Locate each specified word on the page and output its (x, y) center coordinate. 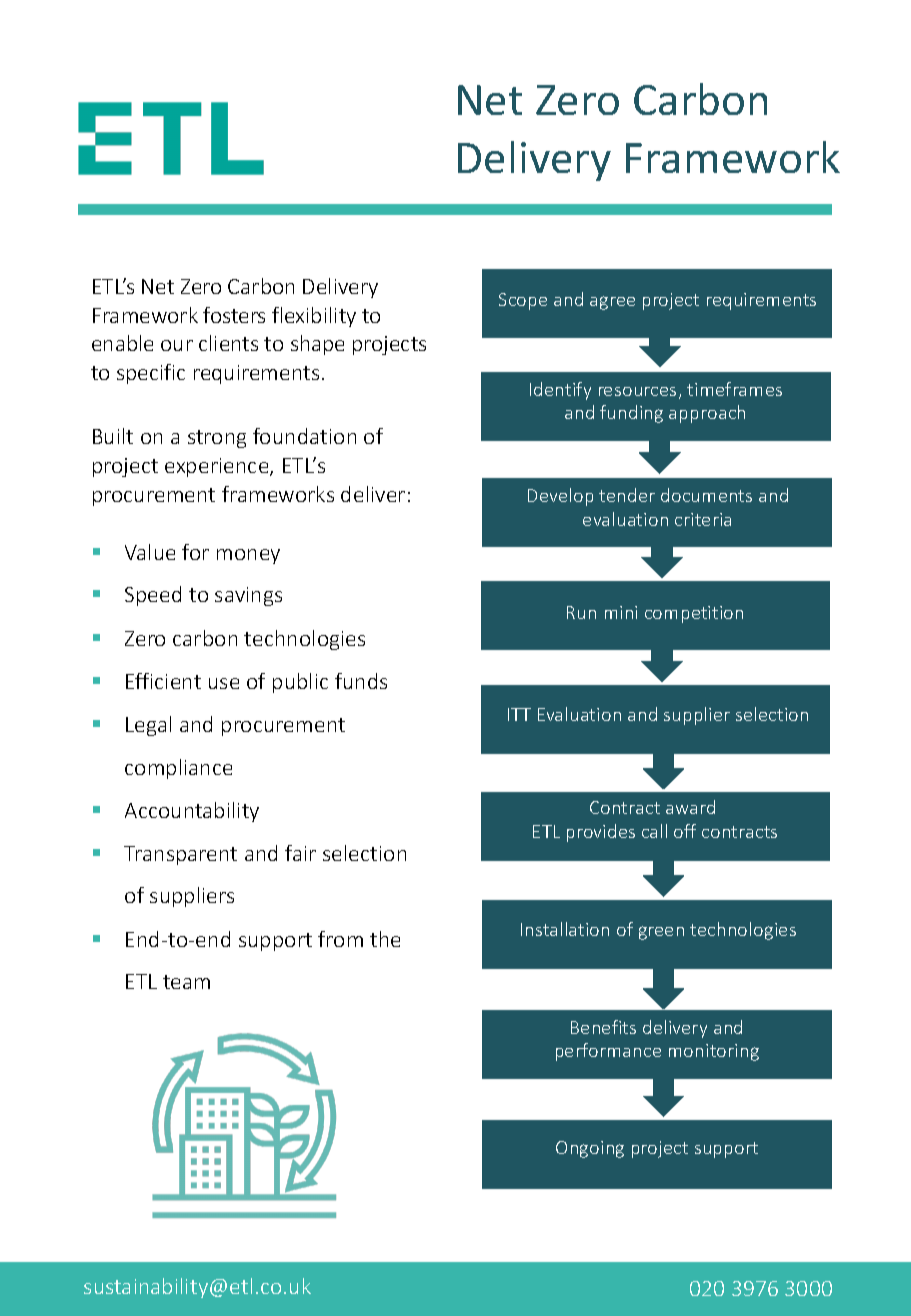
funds (361, 681)
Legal (148, 726)
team (186, 982)
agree (612, 303)
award (690, 807)
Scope (523, 301)
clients (228, 343)
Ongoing (590, 1149)
